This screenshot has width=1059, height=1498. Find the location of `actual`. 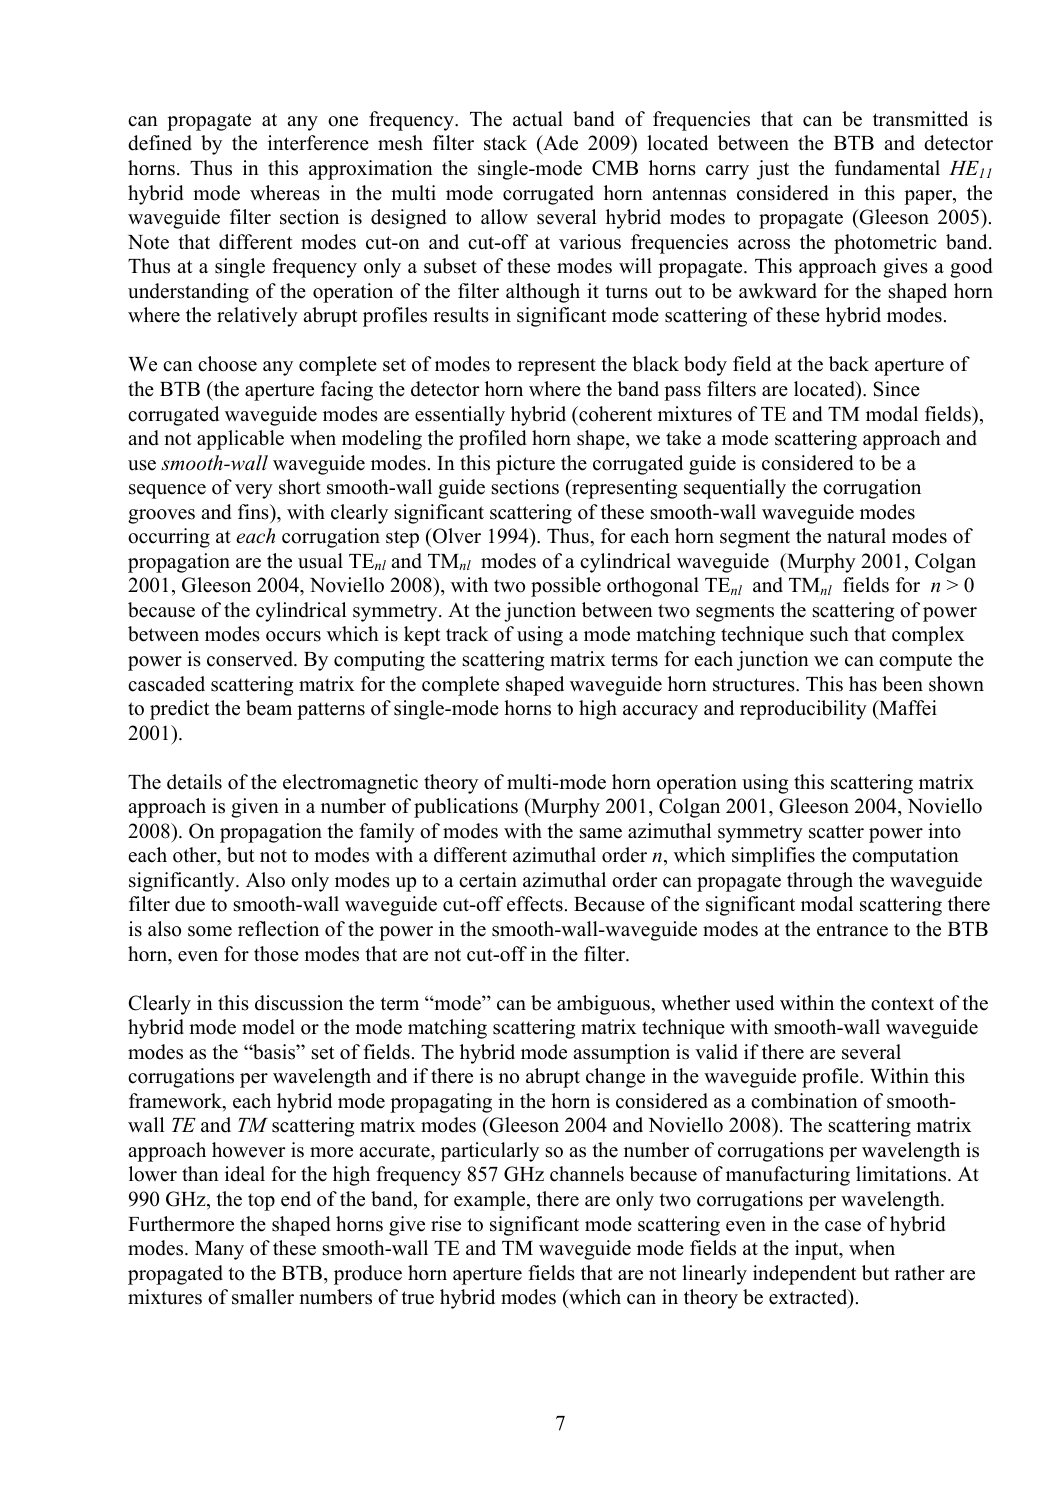

actual is located at coordinates (538, 119).
